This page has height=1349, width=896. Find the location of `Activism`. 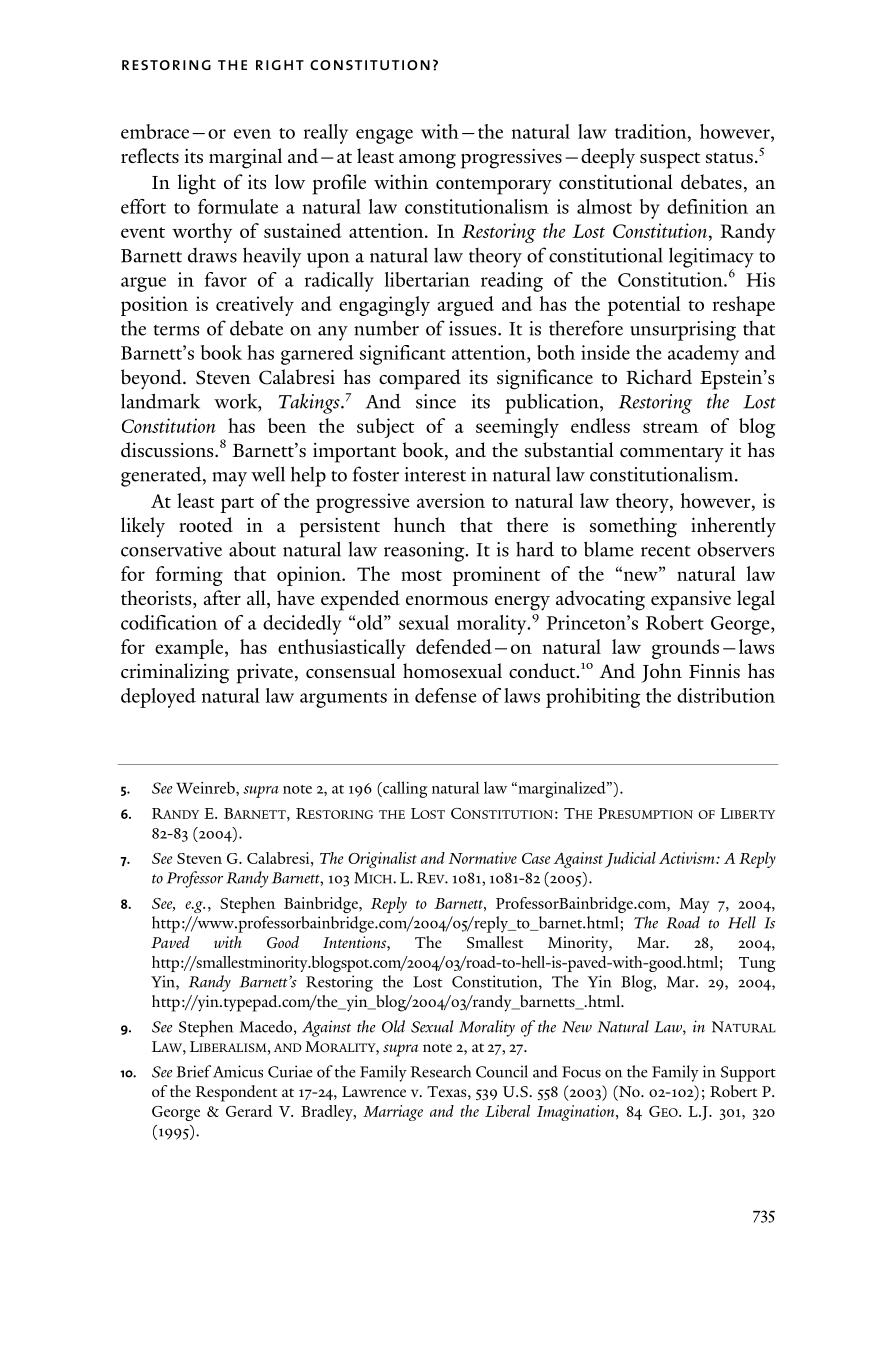

Activism is located at coordinates (688, 858).
